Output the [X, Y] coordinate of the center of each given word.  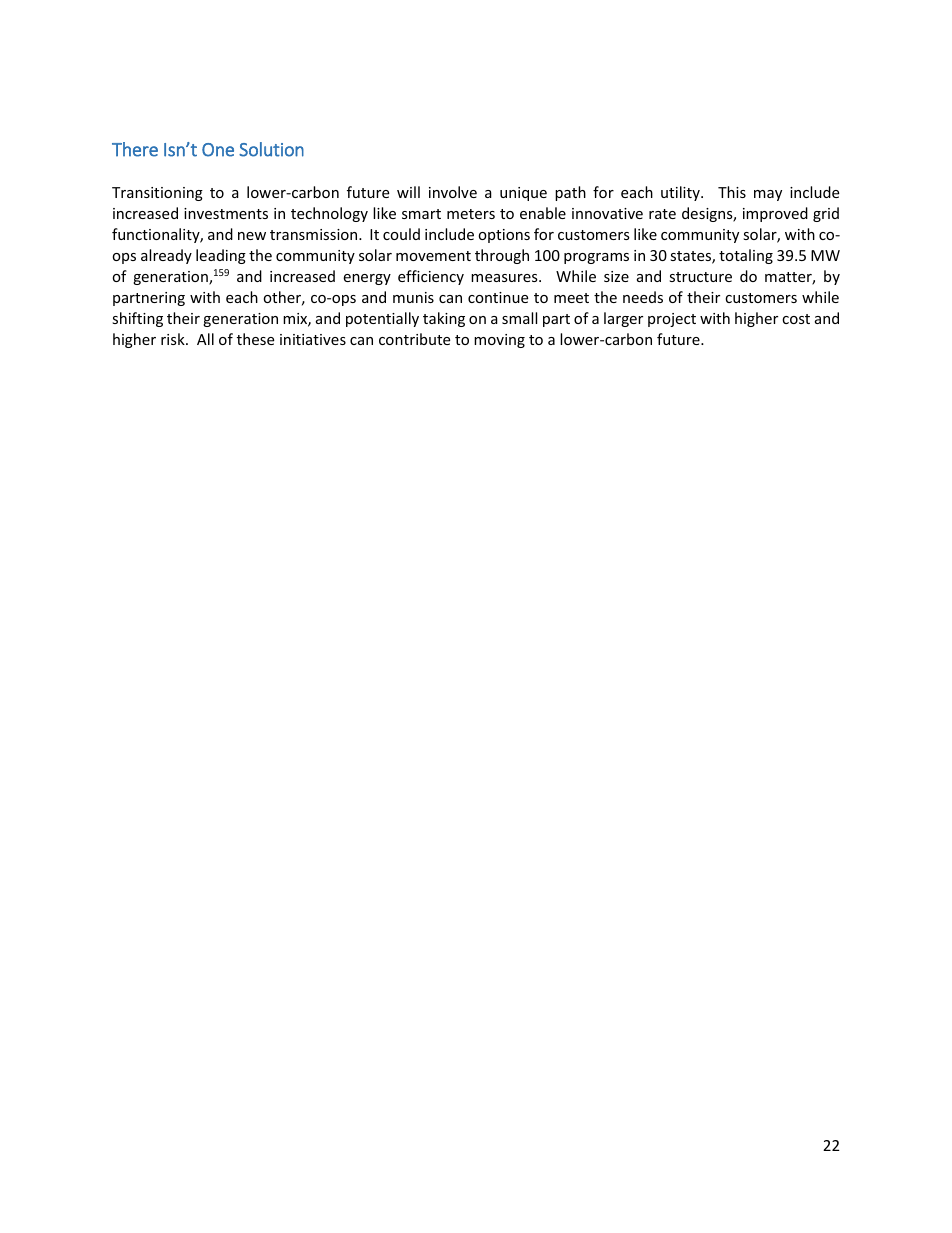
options [504, 236]
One [218, 150]
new [252, 236]
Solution [271, 149]
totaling [746, 256]
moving [499, 341]
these [255, 339]
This [732, 192]
